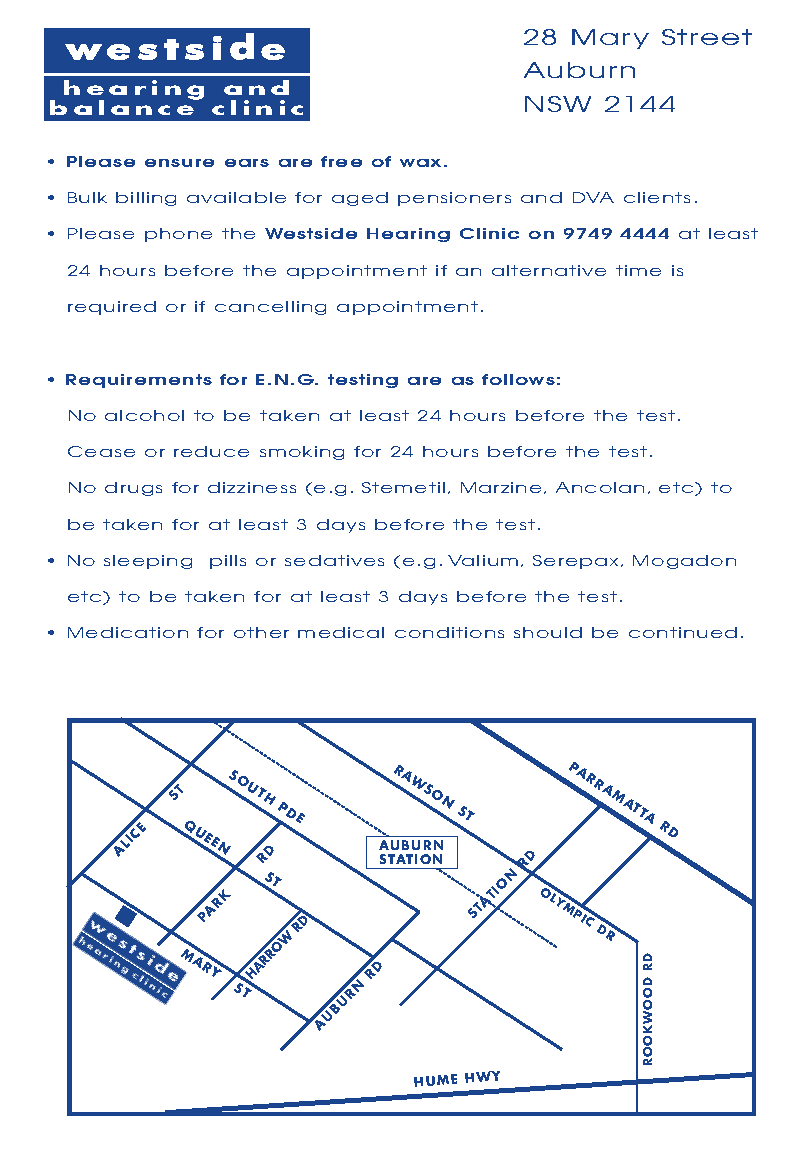 This screenshot has height=1167, width=812. Describe the element at coordinates (558, 104) in the screenshot. I see `NSW` at that location.
